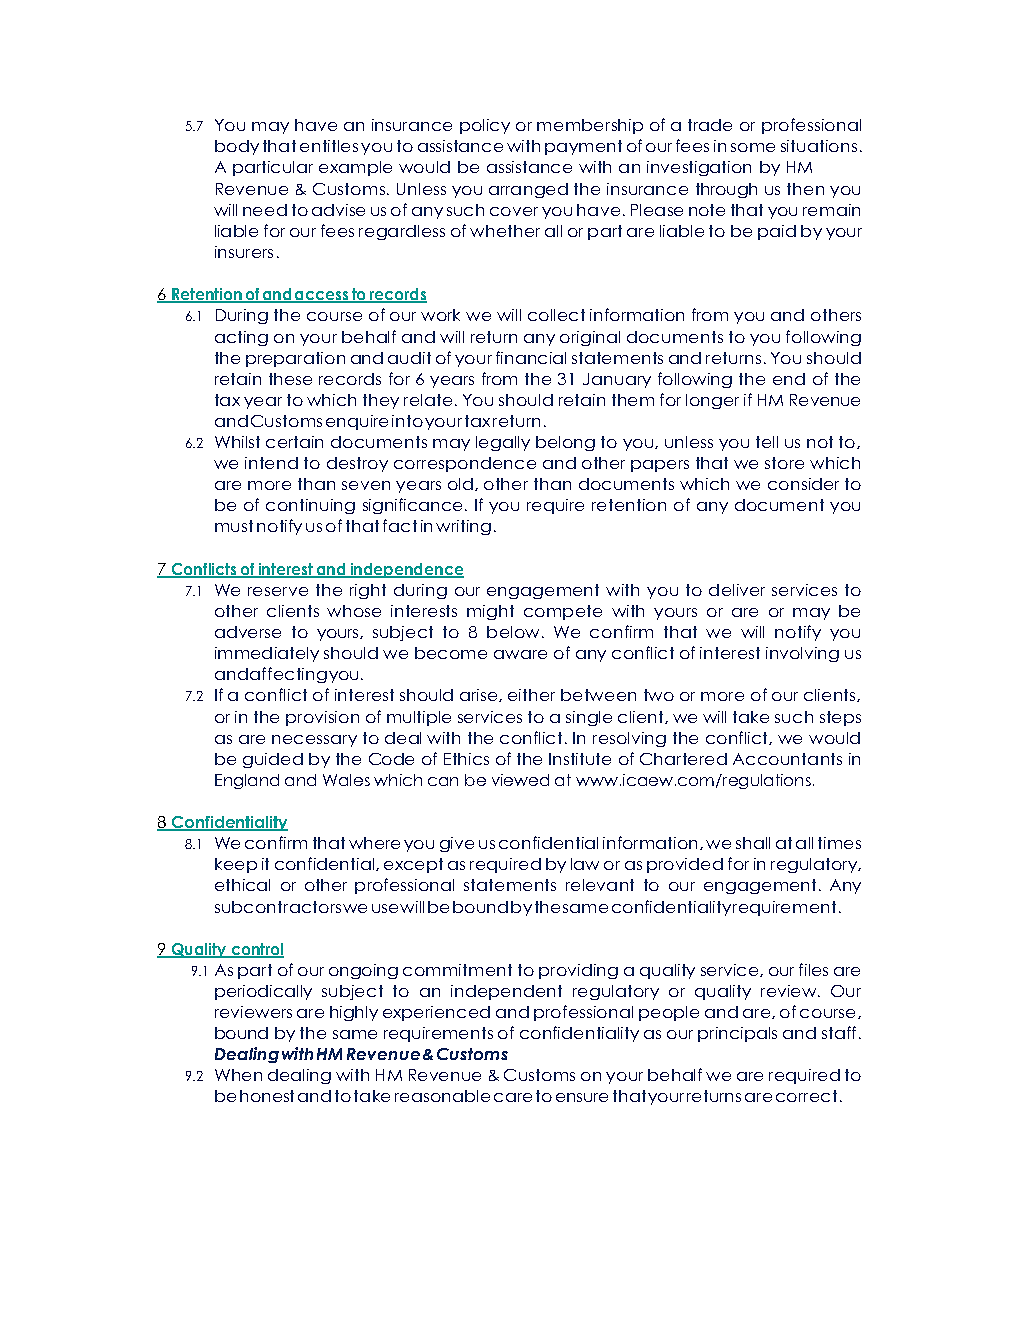 This screenshot has height=1325, width=1024. Describe the element at coordinates (737, 590) in the screenshot. I see `deliver` at that location.
